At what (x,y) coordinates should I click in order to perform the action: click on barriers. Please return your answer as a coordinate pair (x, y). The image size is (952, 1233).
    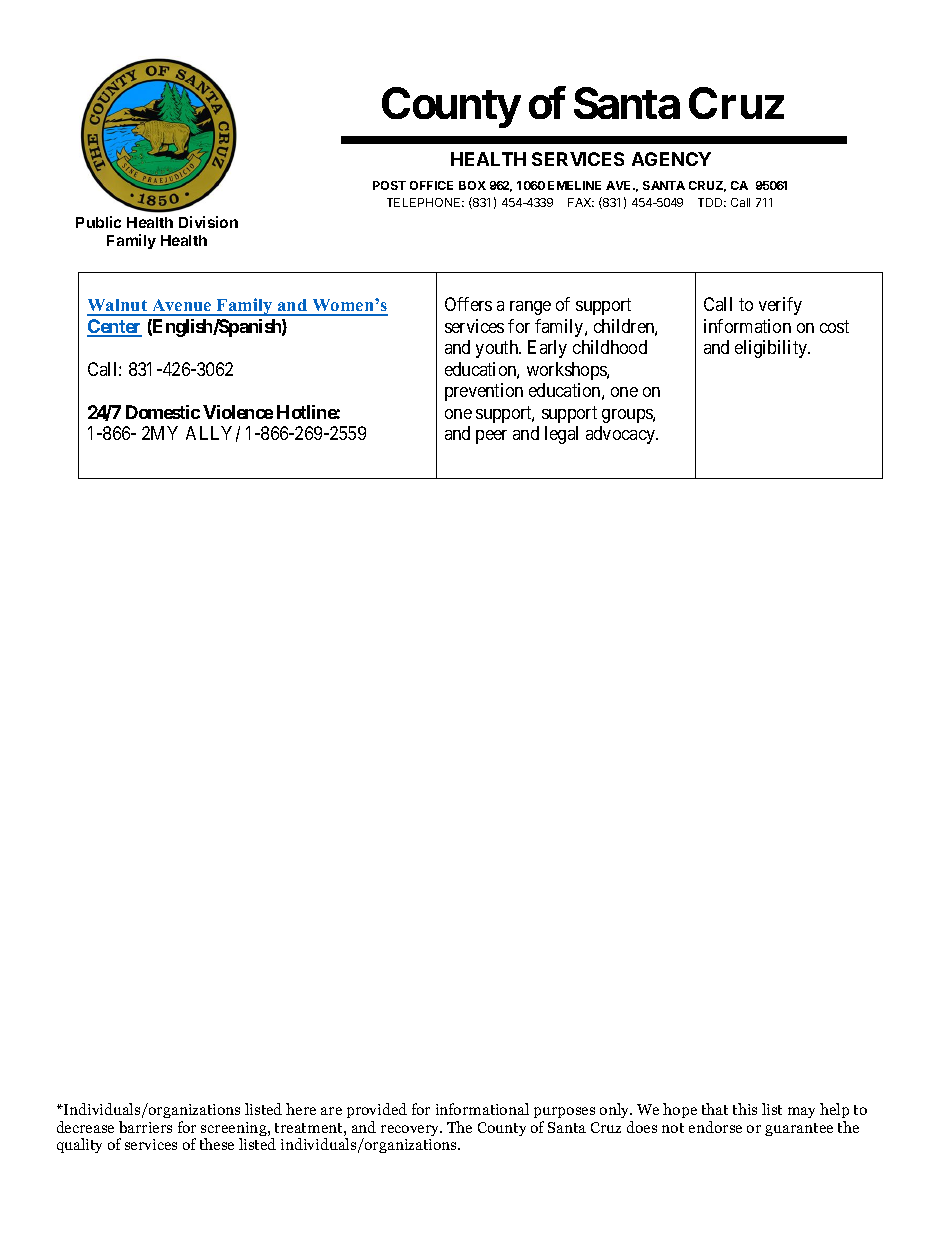
    Looking at the image, I should click on (145, 1127).
